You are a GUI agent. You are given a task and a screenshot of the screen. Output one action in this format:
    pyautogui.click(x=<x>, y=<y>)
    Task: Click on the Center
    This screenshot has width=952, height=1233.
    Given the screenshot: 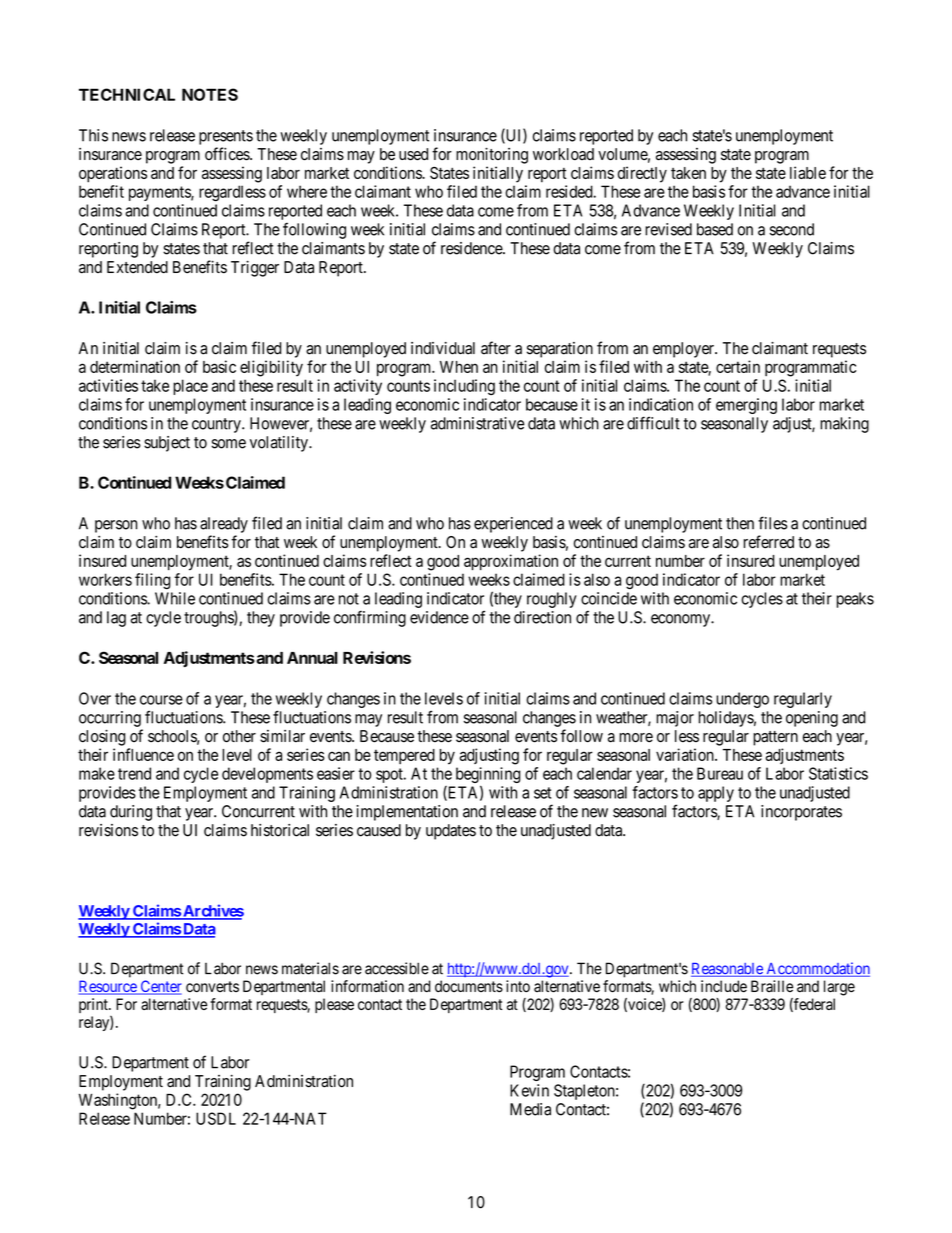 What is the action you would take?
    pyautogui.click(x=160, y=987)
